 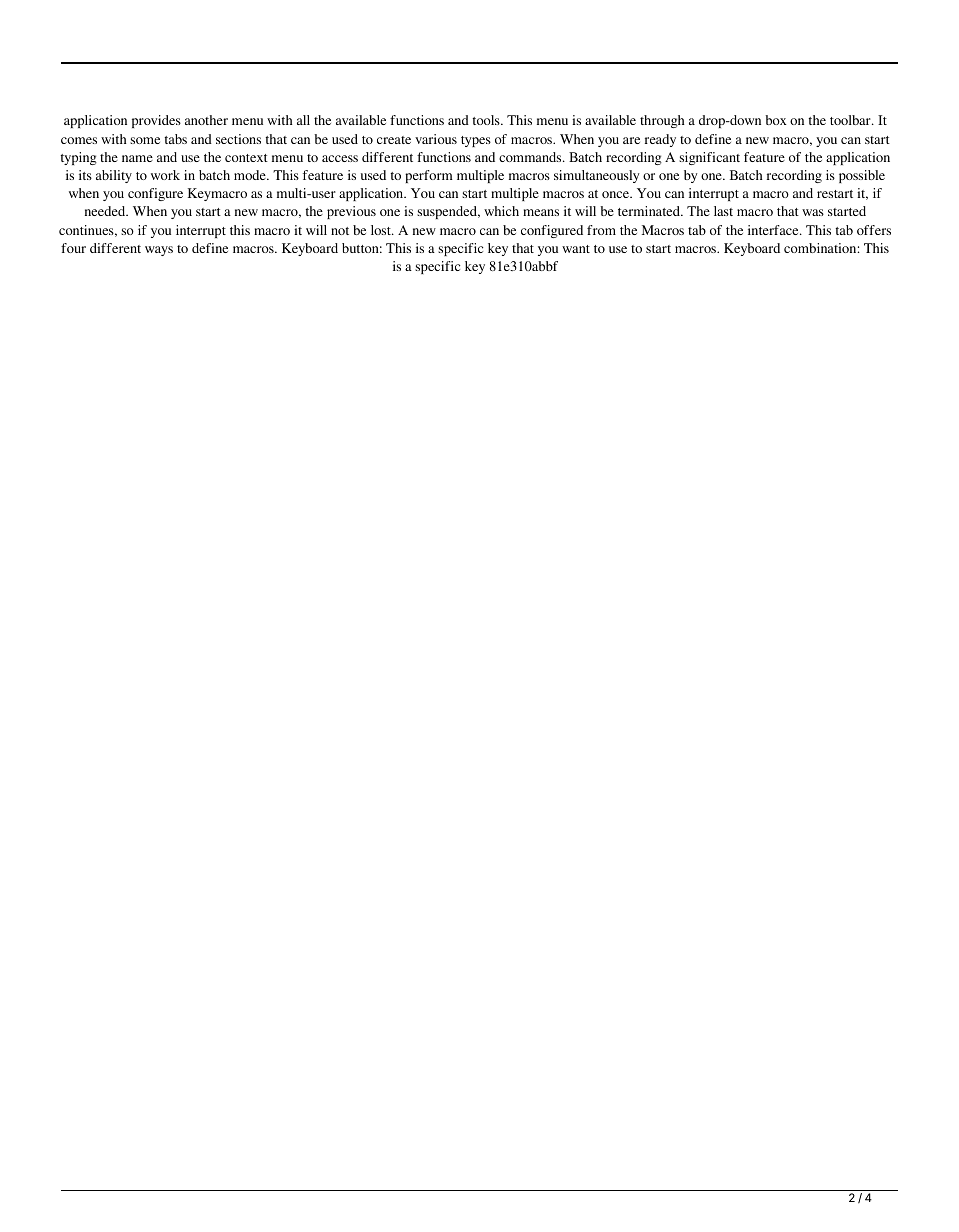 What do you see at coordinates (576, 249) in the screenshot?
I see `want` at bounding box center [576, 249].
